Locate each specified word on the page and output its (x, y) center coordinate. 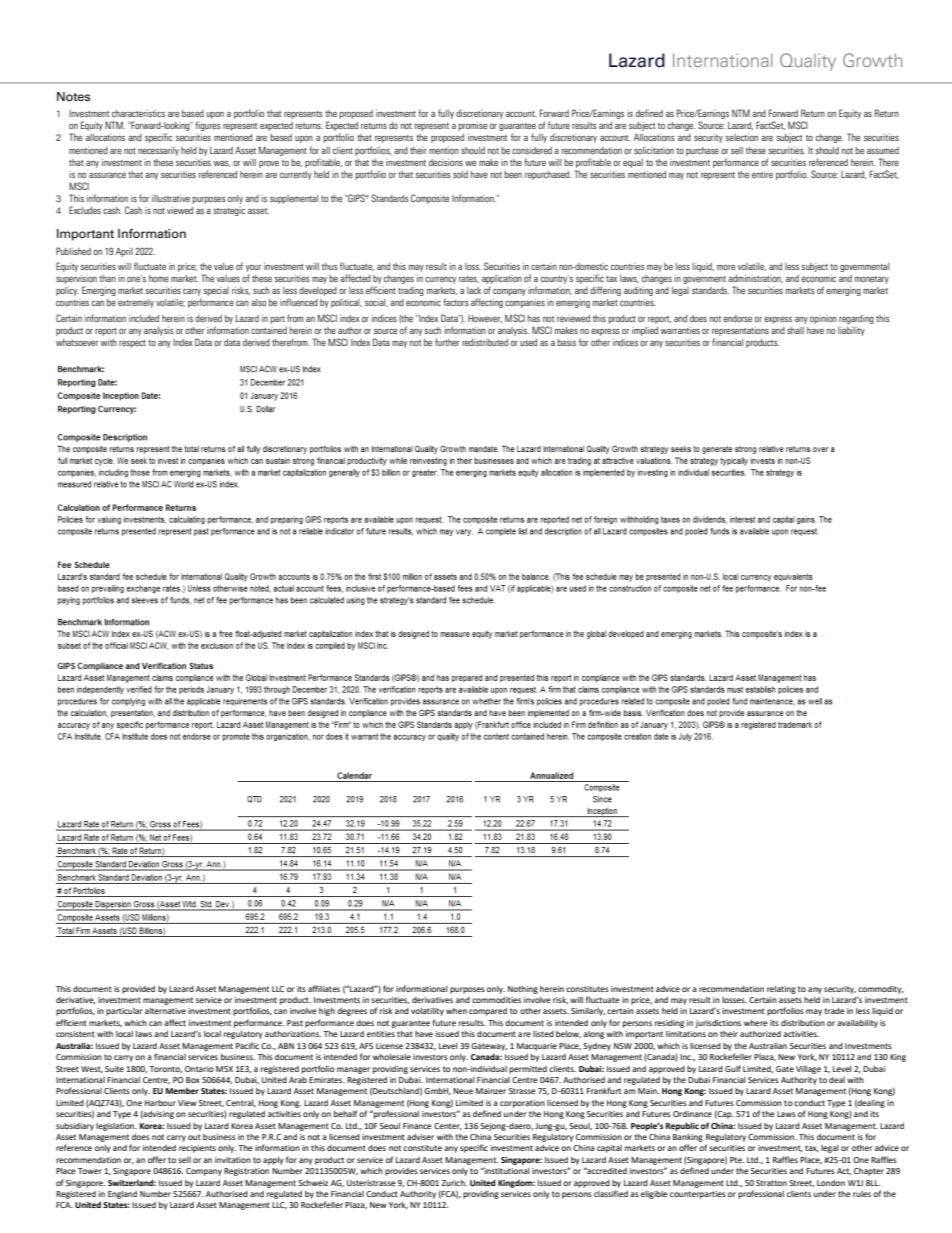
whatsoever (77, 342)
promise (472, 126)
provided (138, 990)
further (447, 342)
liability (851, 331)
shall (795, 330)
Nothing (523, 990)
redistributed (485, 342)
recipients (197, 1149)
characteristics (138, 113)
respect (132, 344)
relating (781, 990)
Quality (808, 62)
